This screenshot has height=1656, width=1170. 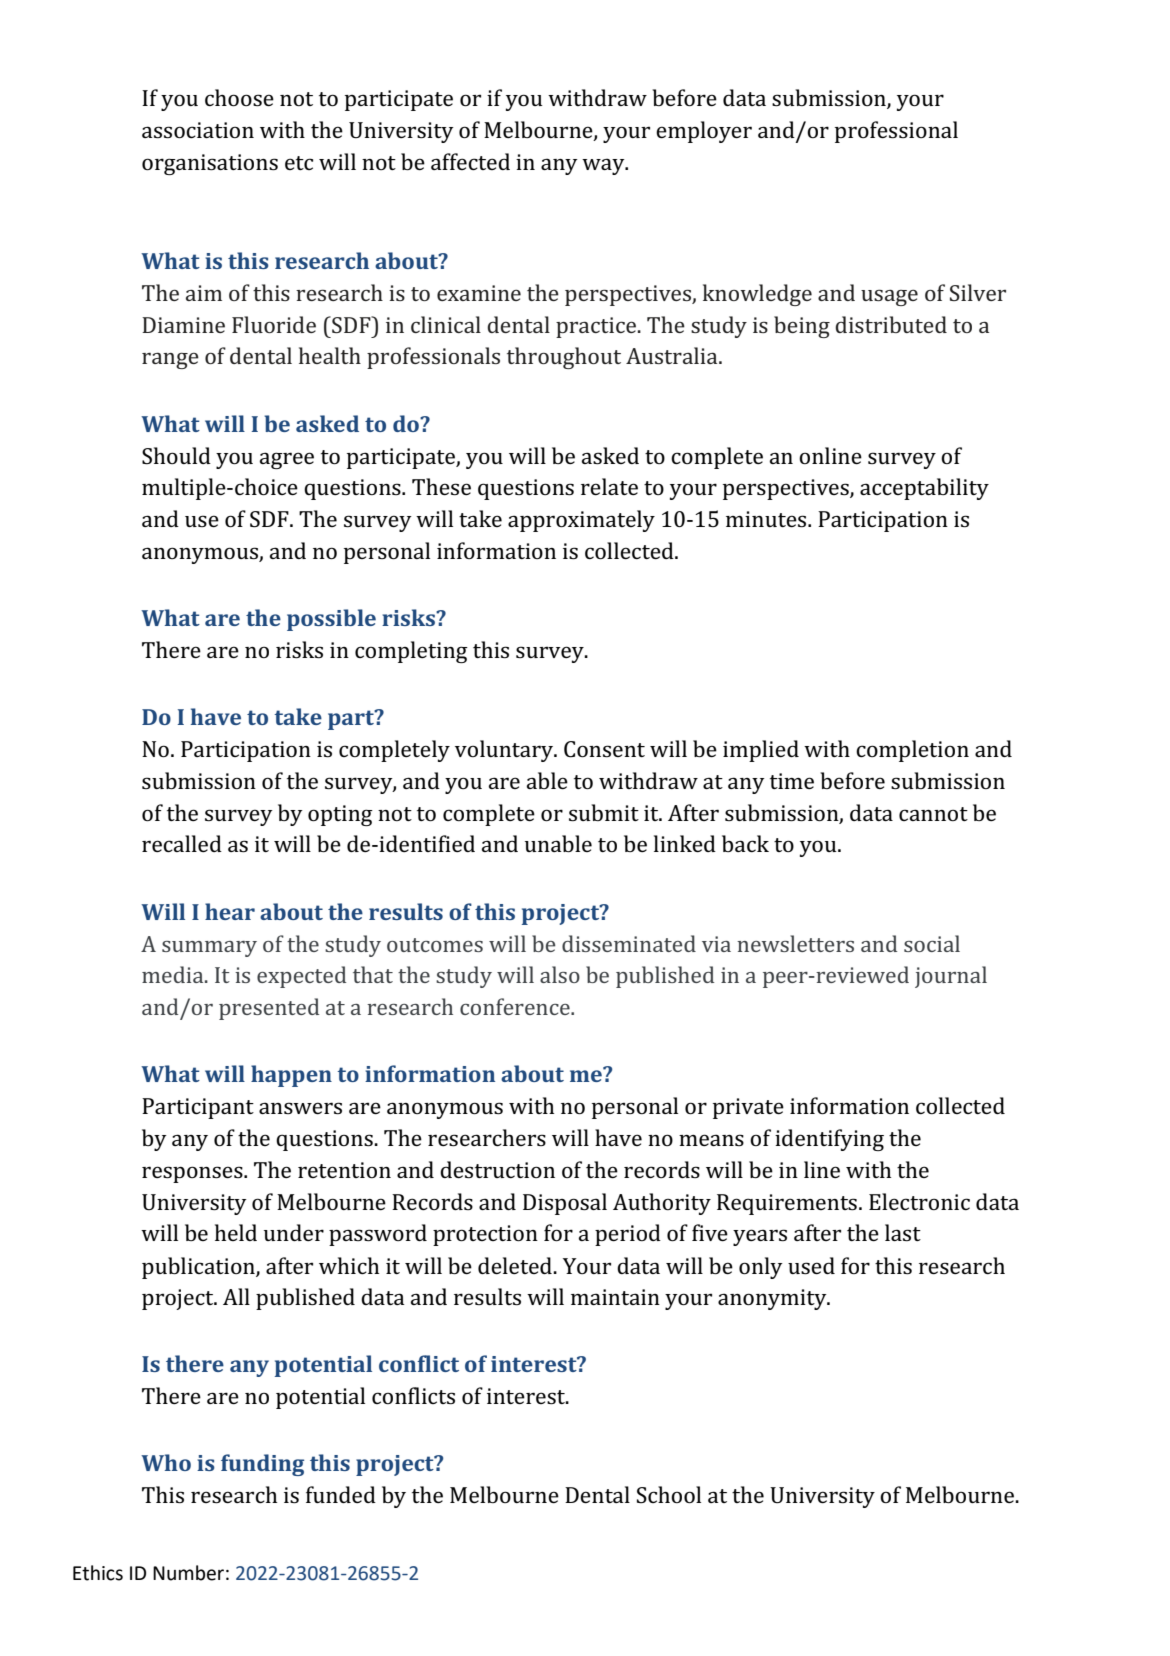 I want to click on employer, so click(x=704, y=132).
